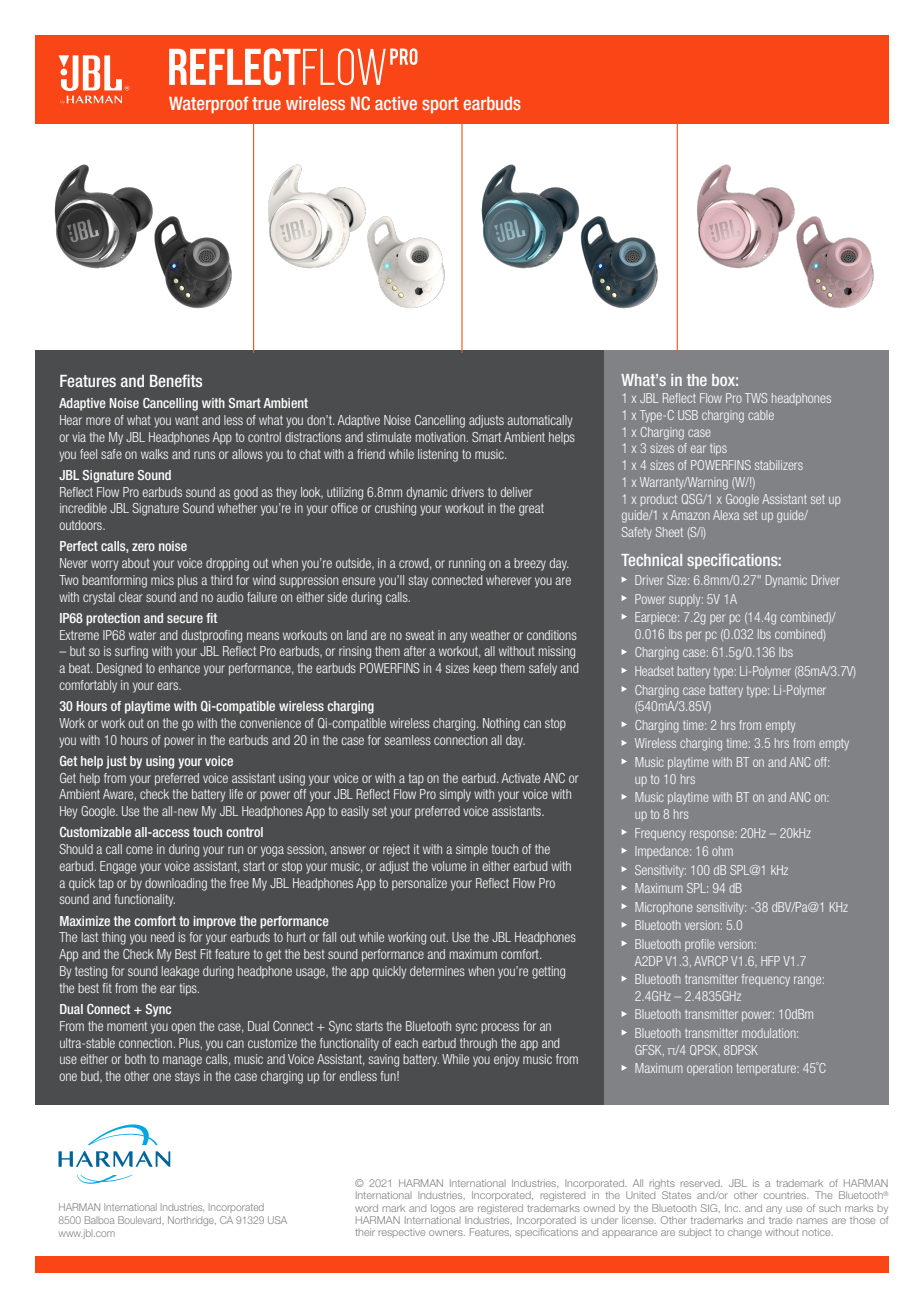  What do you see at coordinates (141, 1220) in the screenshot?
I see `Boulevard` at bounding box center [141, 1220].
